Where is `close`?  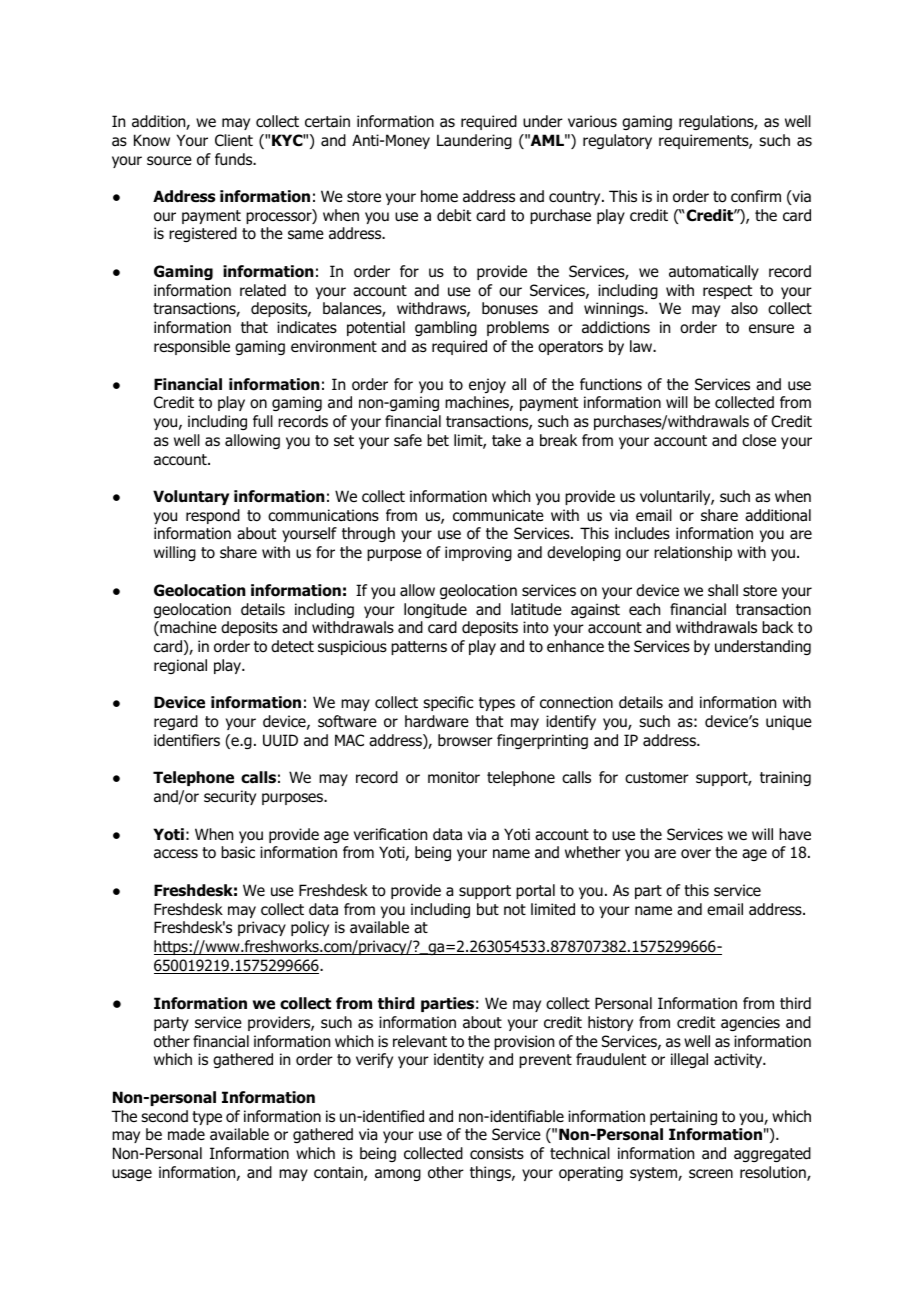 close is located at coordinates (759, 440).
